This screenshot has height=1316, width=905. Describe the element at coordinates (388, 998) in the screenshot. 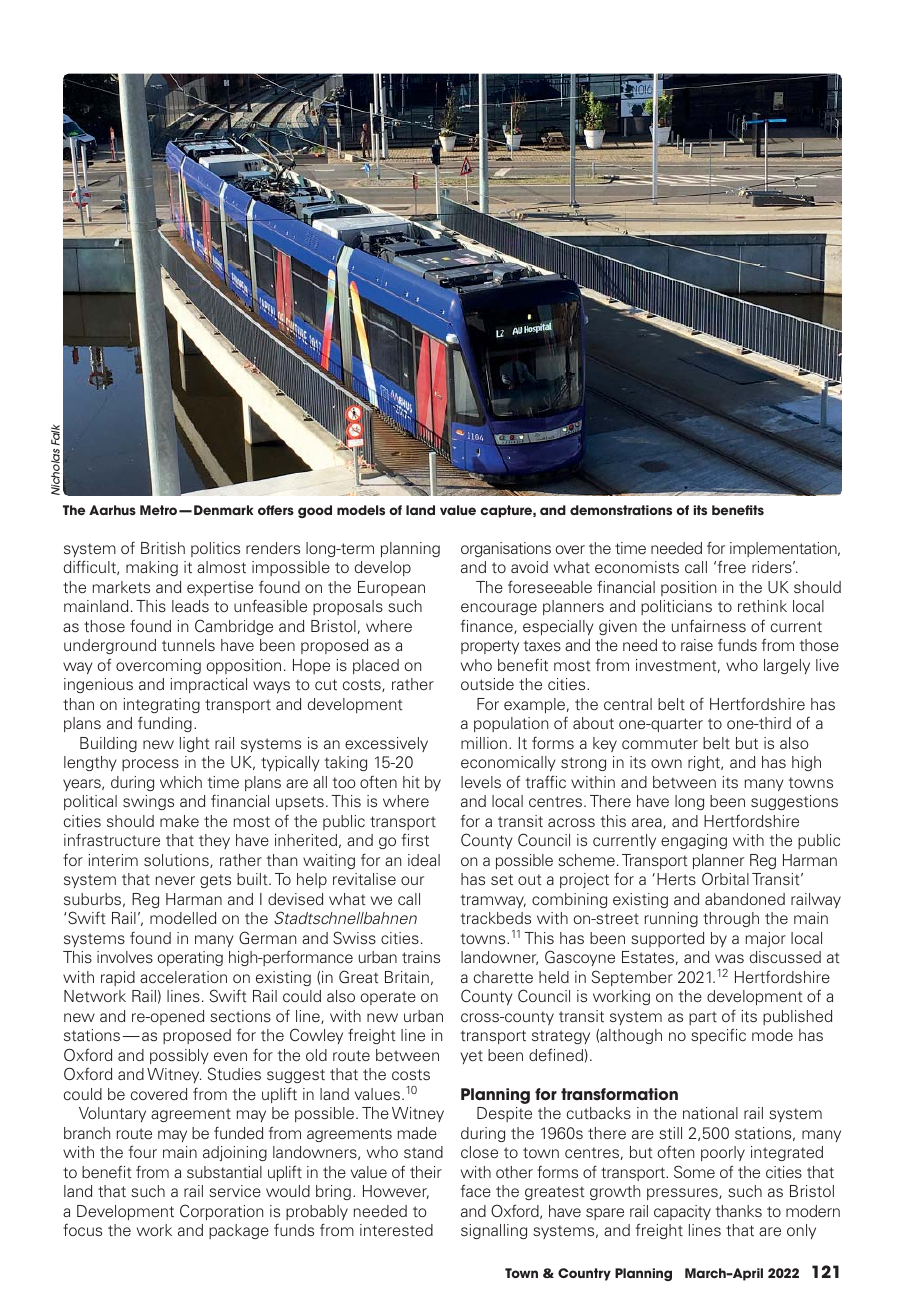

I see `operate` at that location.
